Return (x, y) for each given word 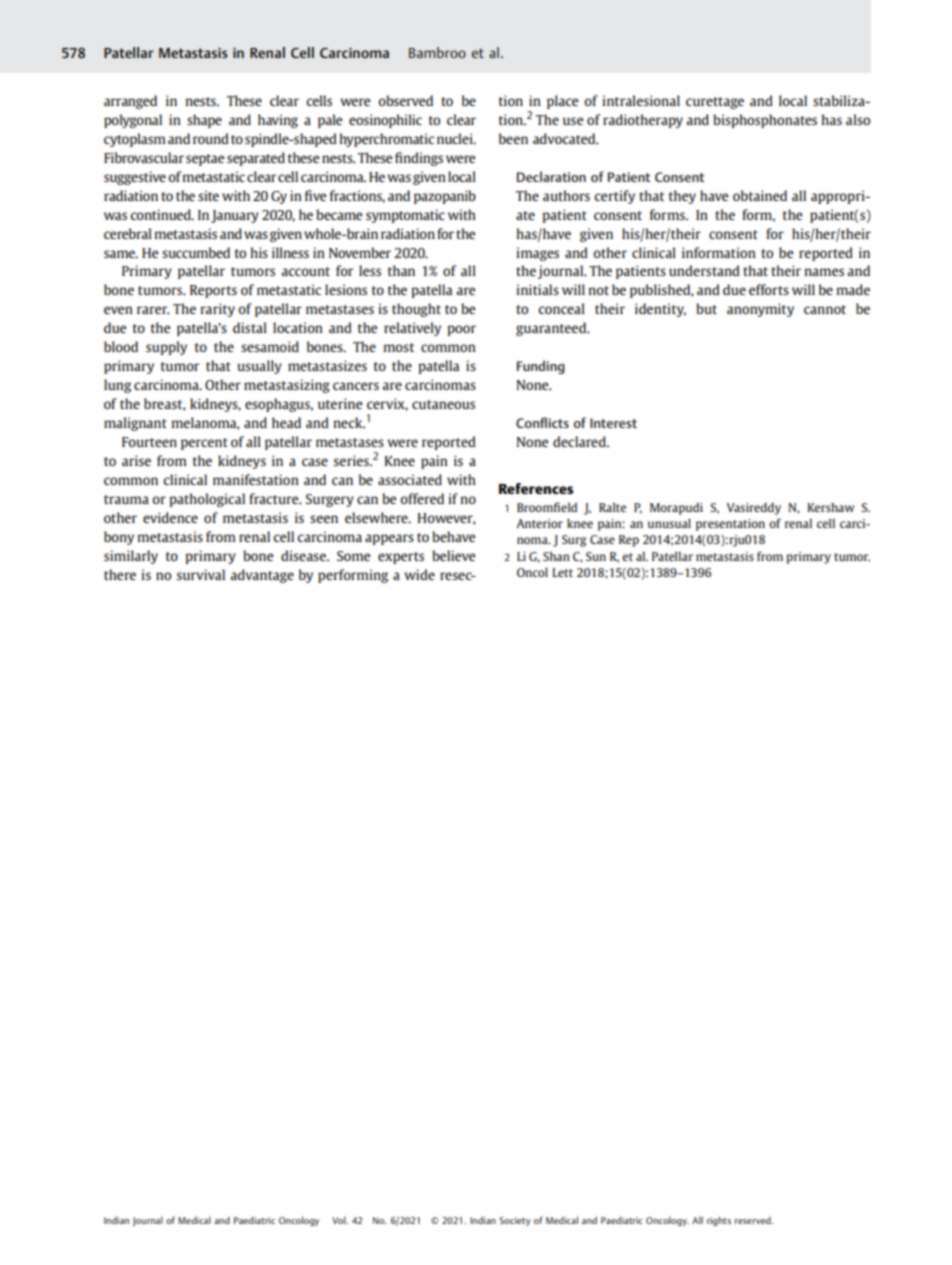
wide (419, 574)
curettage (715, 103)
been (513, 138)
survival (201, 574)
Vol (340, 1220)
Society (515, 1221)
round (211, 138)
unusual (669, 523)
